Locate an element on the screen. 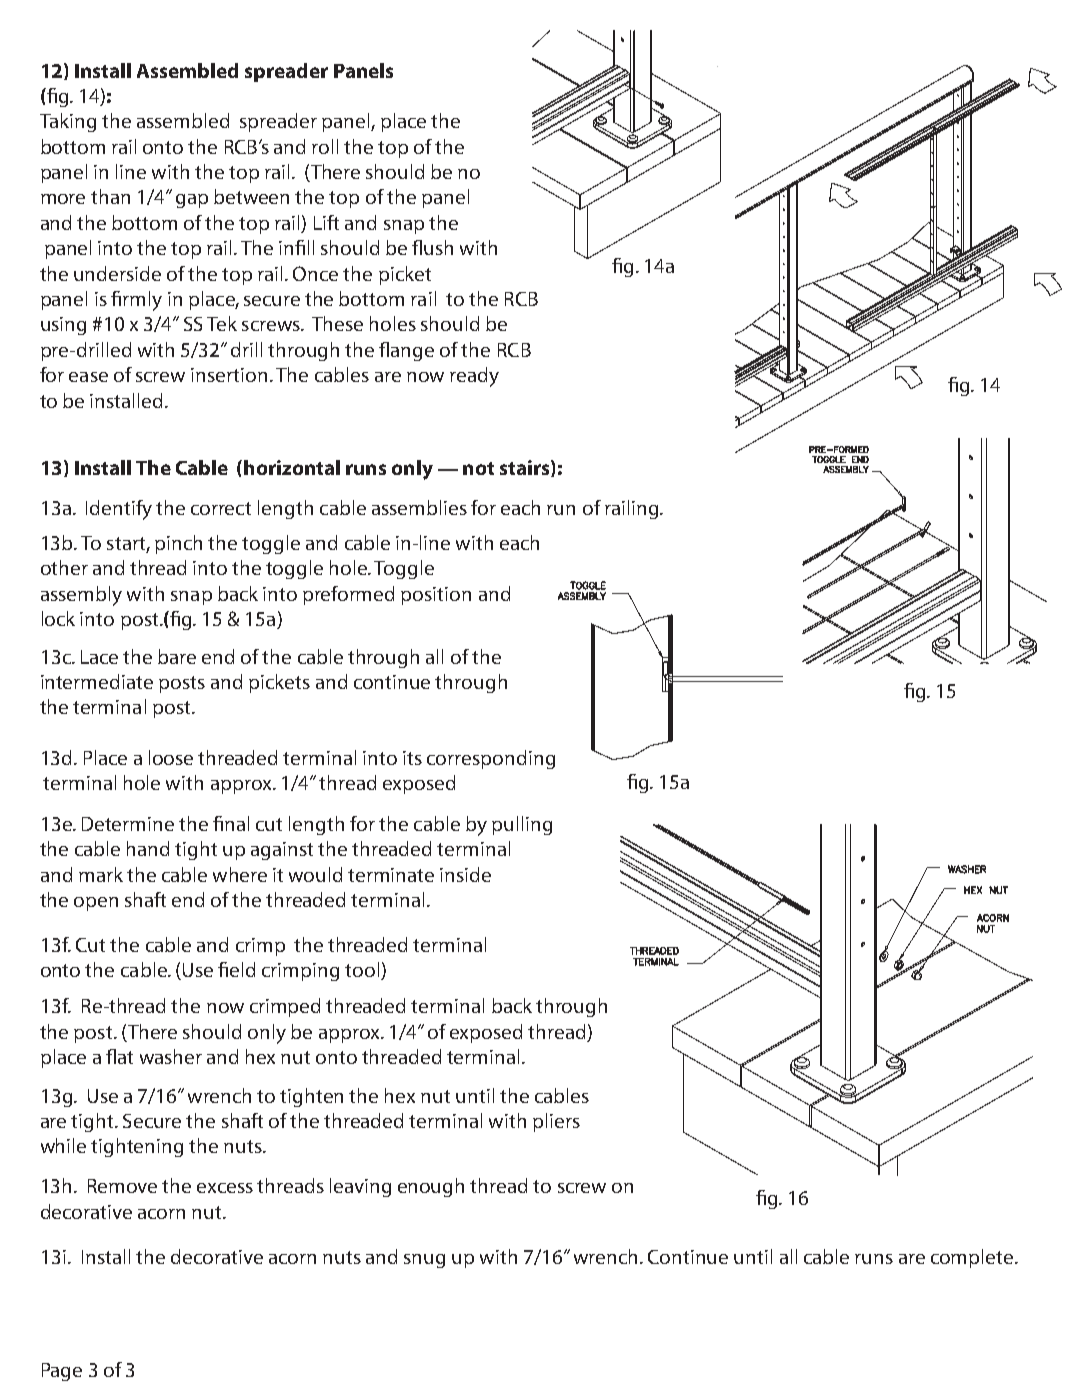 The width and height of the screenshot is (1078, 1396). roll is located at coordinates (325, 146).
